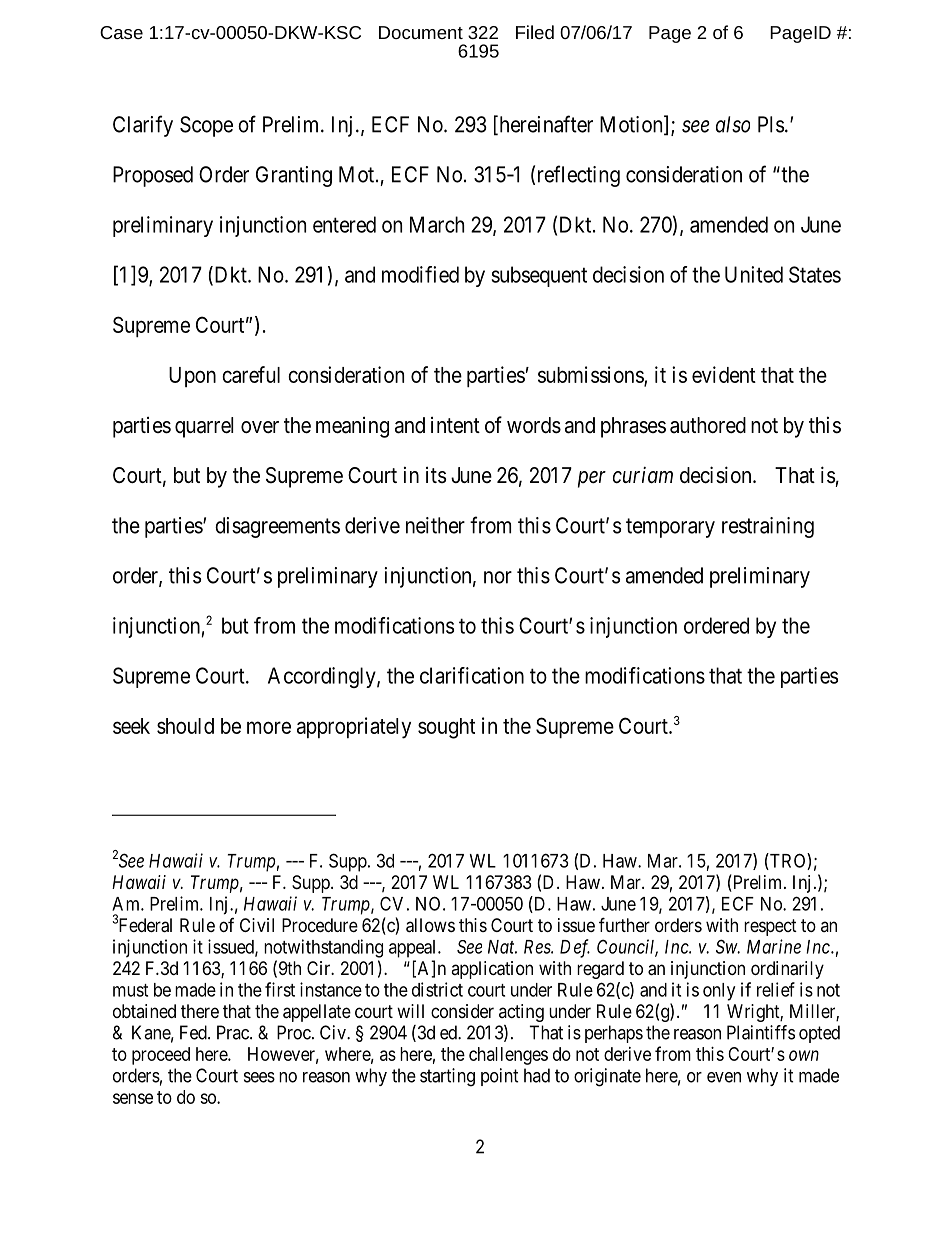 The image size is (952, 1233). Describe the element at coordinates (421, 32) in the screenshot. I see `Document` at that location.
